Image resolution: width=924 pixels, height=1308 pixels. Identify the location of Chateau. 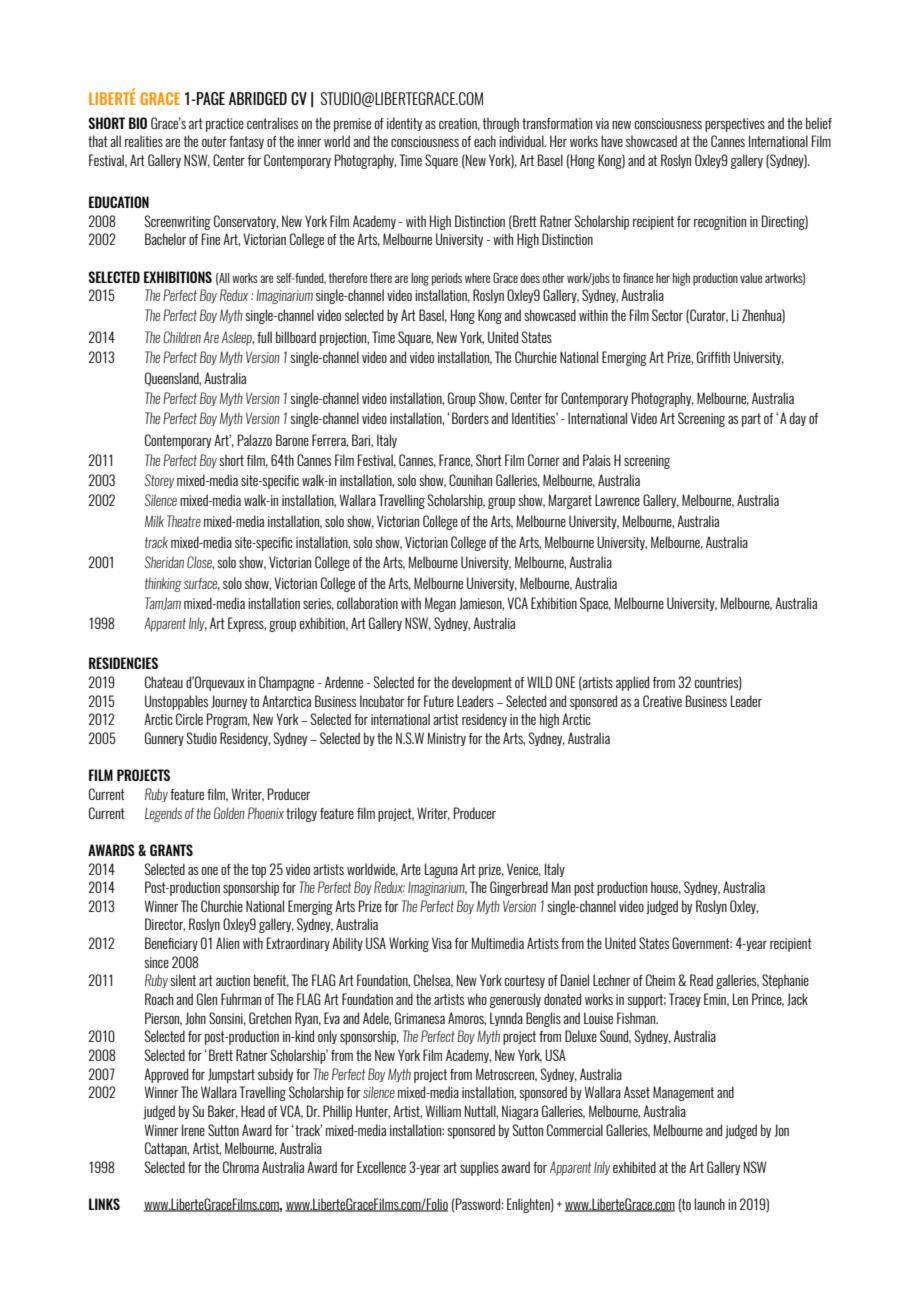
(164, 682).
